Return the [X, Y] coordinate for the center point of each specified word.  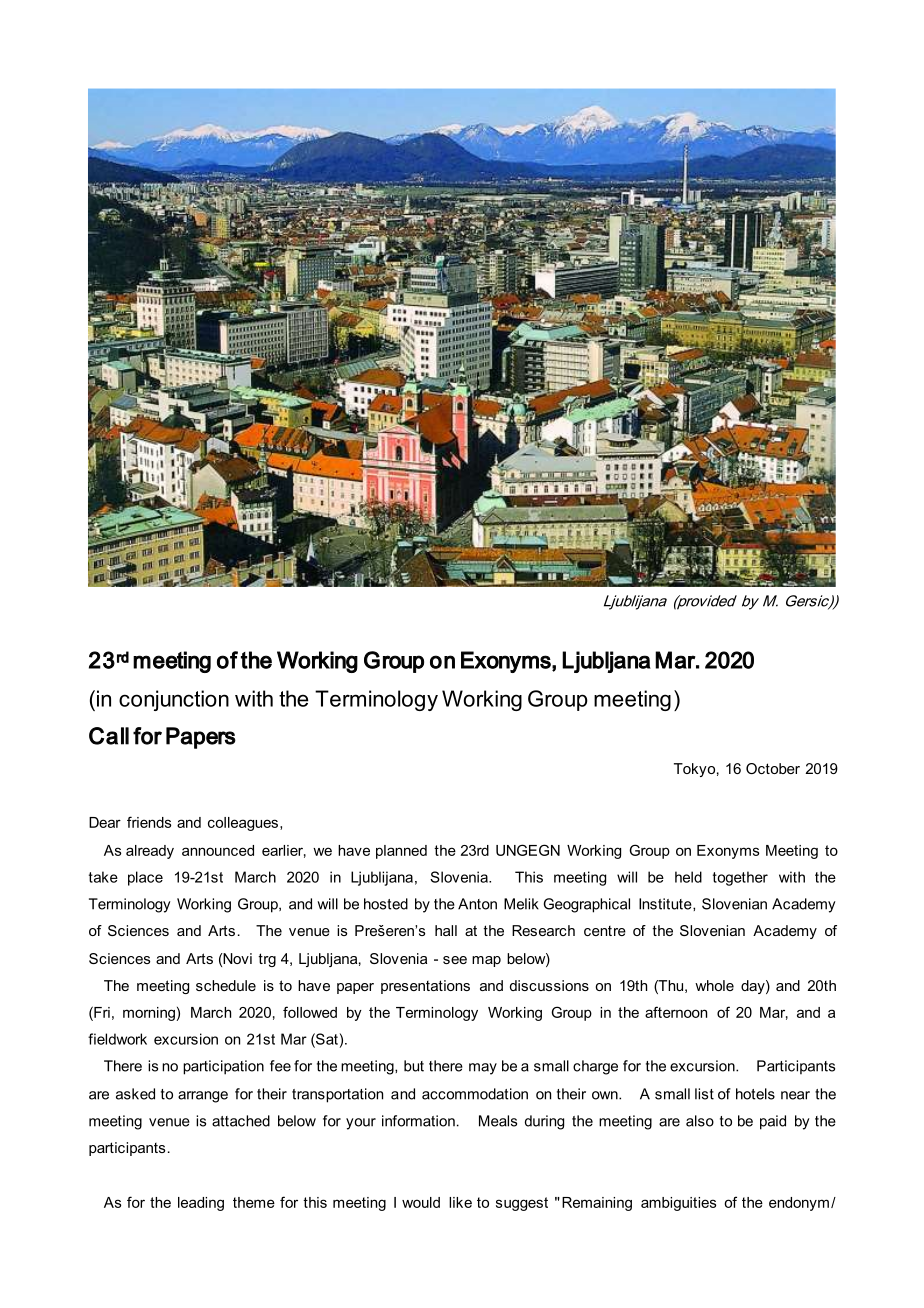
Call [109, 736]
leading [201, 1204]
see [455, 960]
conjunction [174, 700]
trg [267, 960]
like [460, 1202]
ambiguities [678, 1204]
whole [714, 985]
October [773, 768]
